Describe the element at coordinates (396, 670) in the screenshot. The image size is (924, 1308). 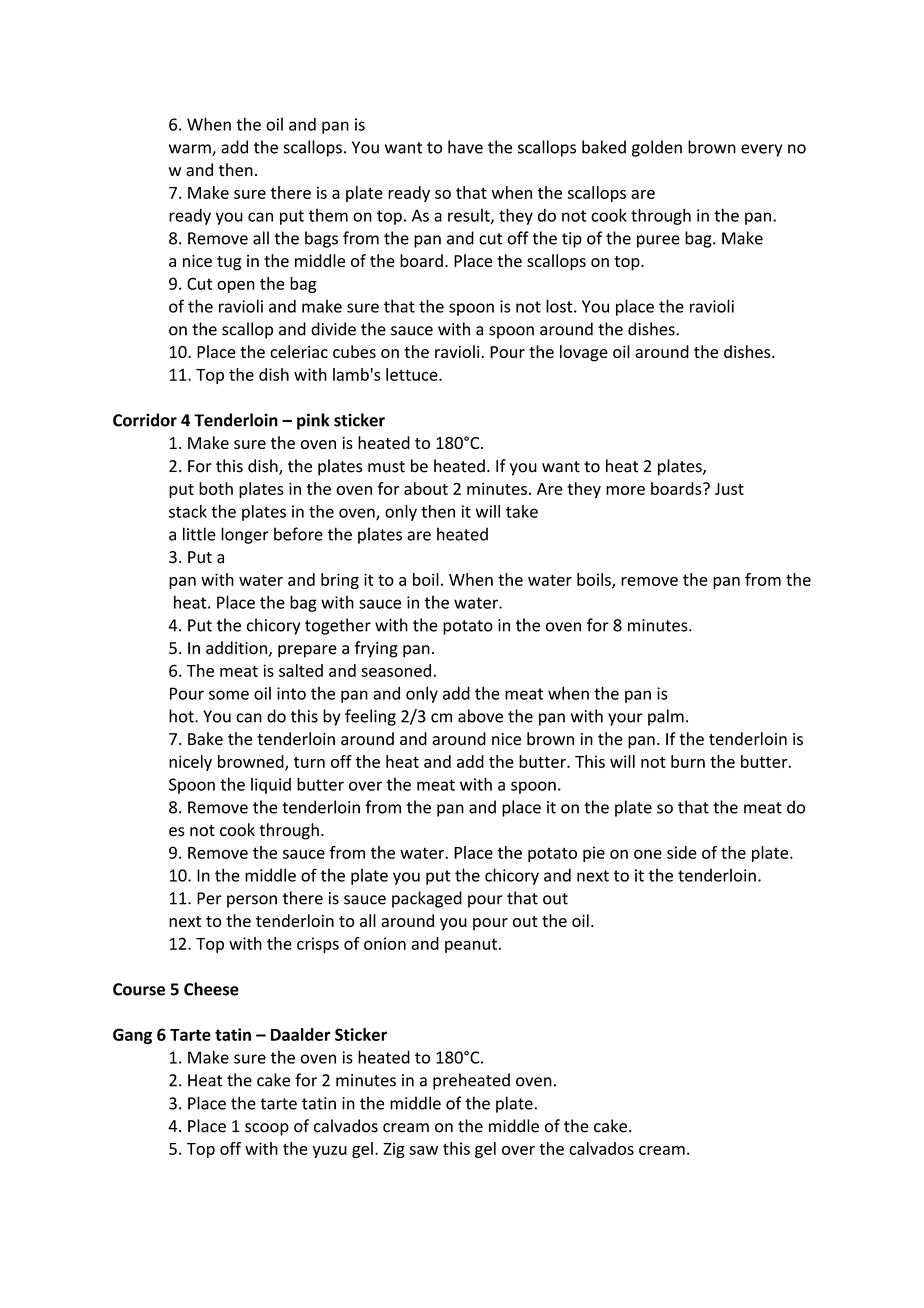
I see `seasoned` at that location.
